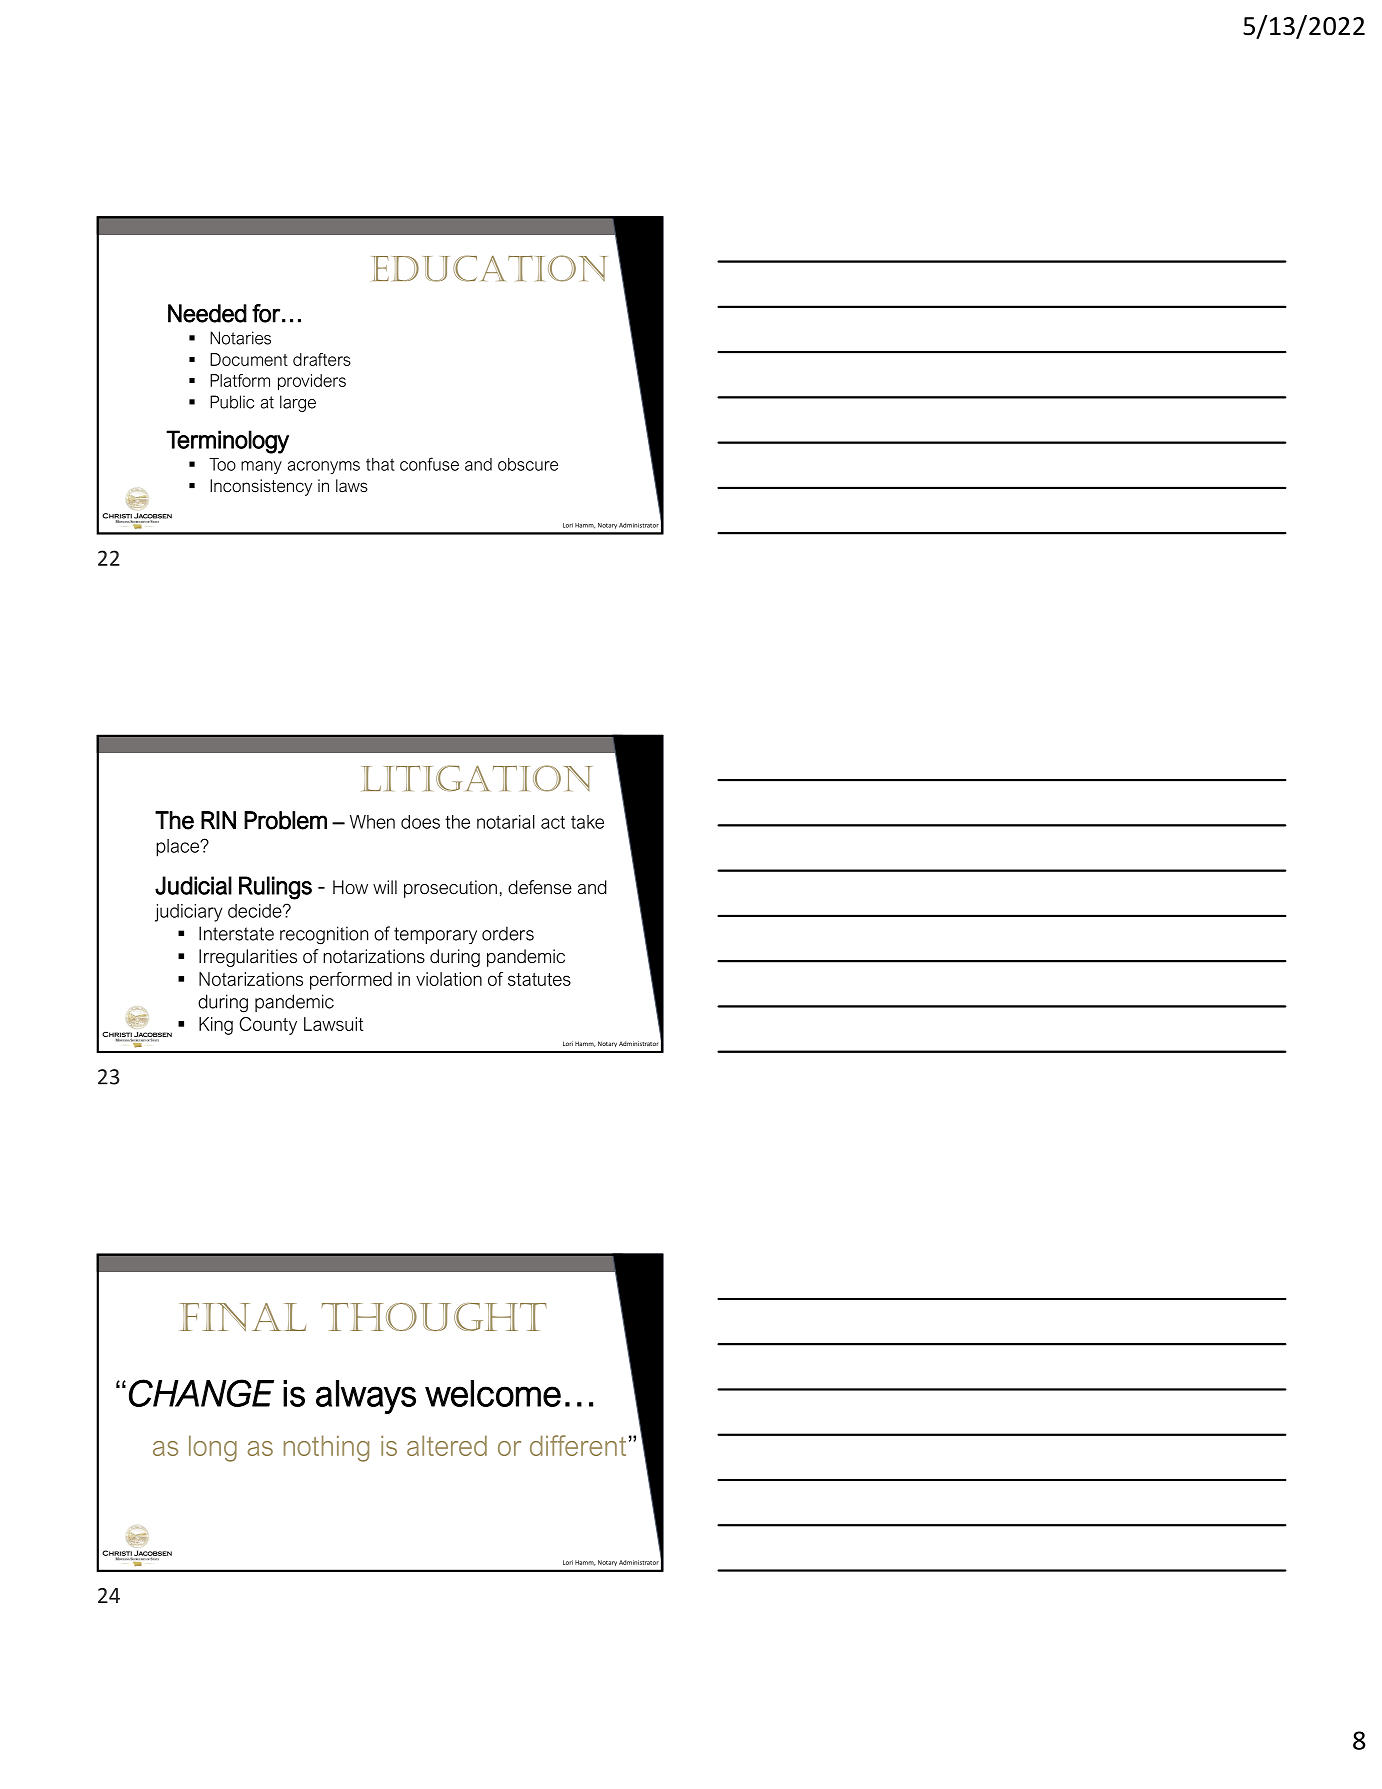 This screenshot has width=1382, height=1789. I want to click on statutes, so click(539, 979).
